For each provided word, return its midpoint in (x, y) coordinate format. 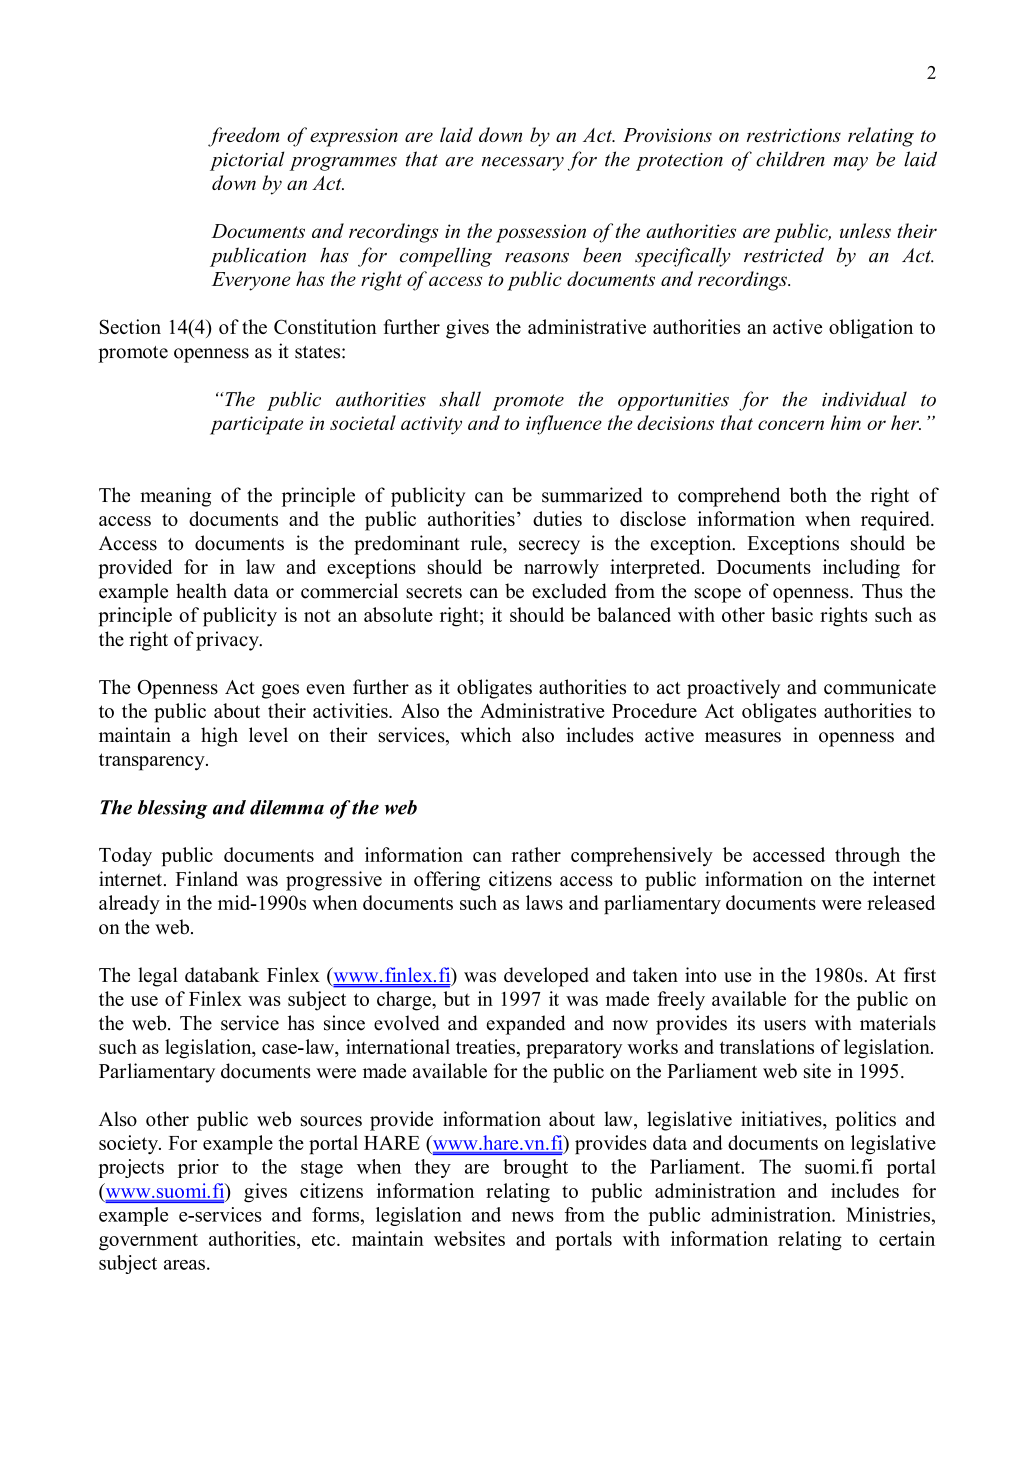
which (485, 735)
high (219, 737)
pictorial (247, 161)
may (850, 164)
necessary (523, 164)
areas (184, 1265)
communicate (880, 687)
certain (907, 1238)
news (533, 1217)
